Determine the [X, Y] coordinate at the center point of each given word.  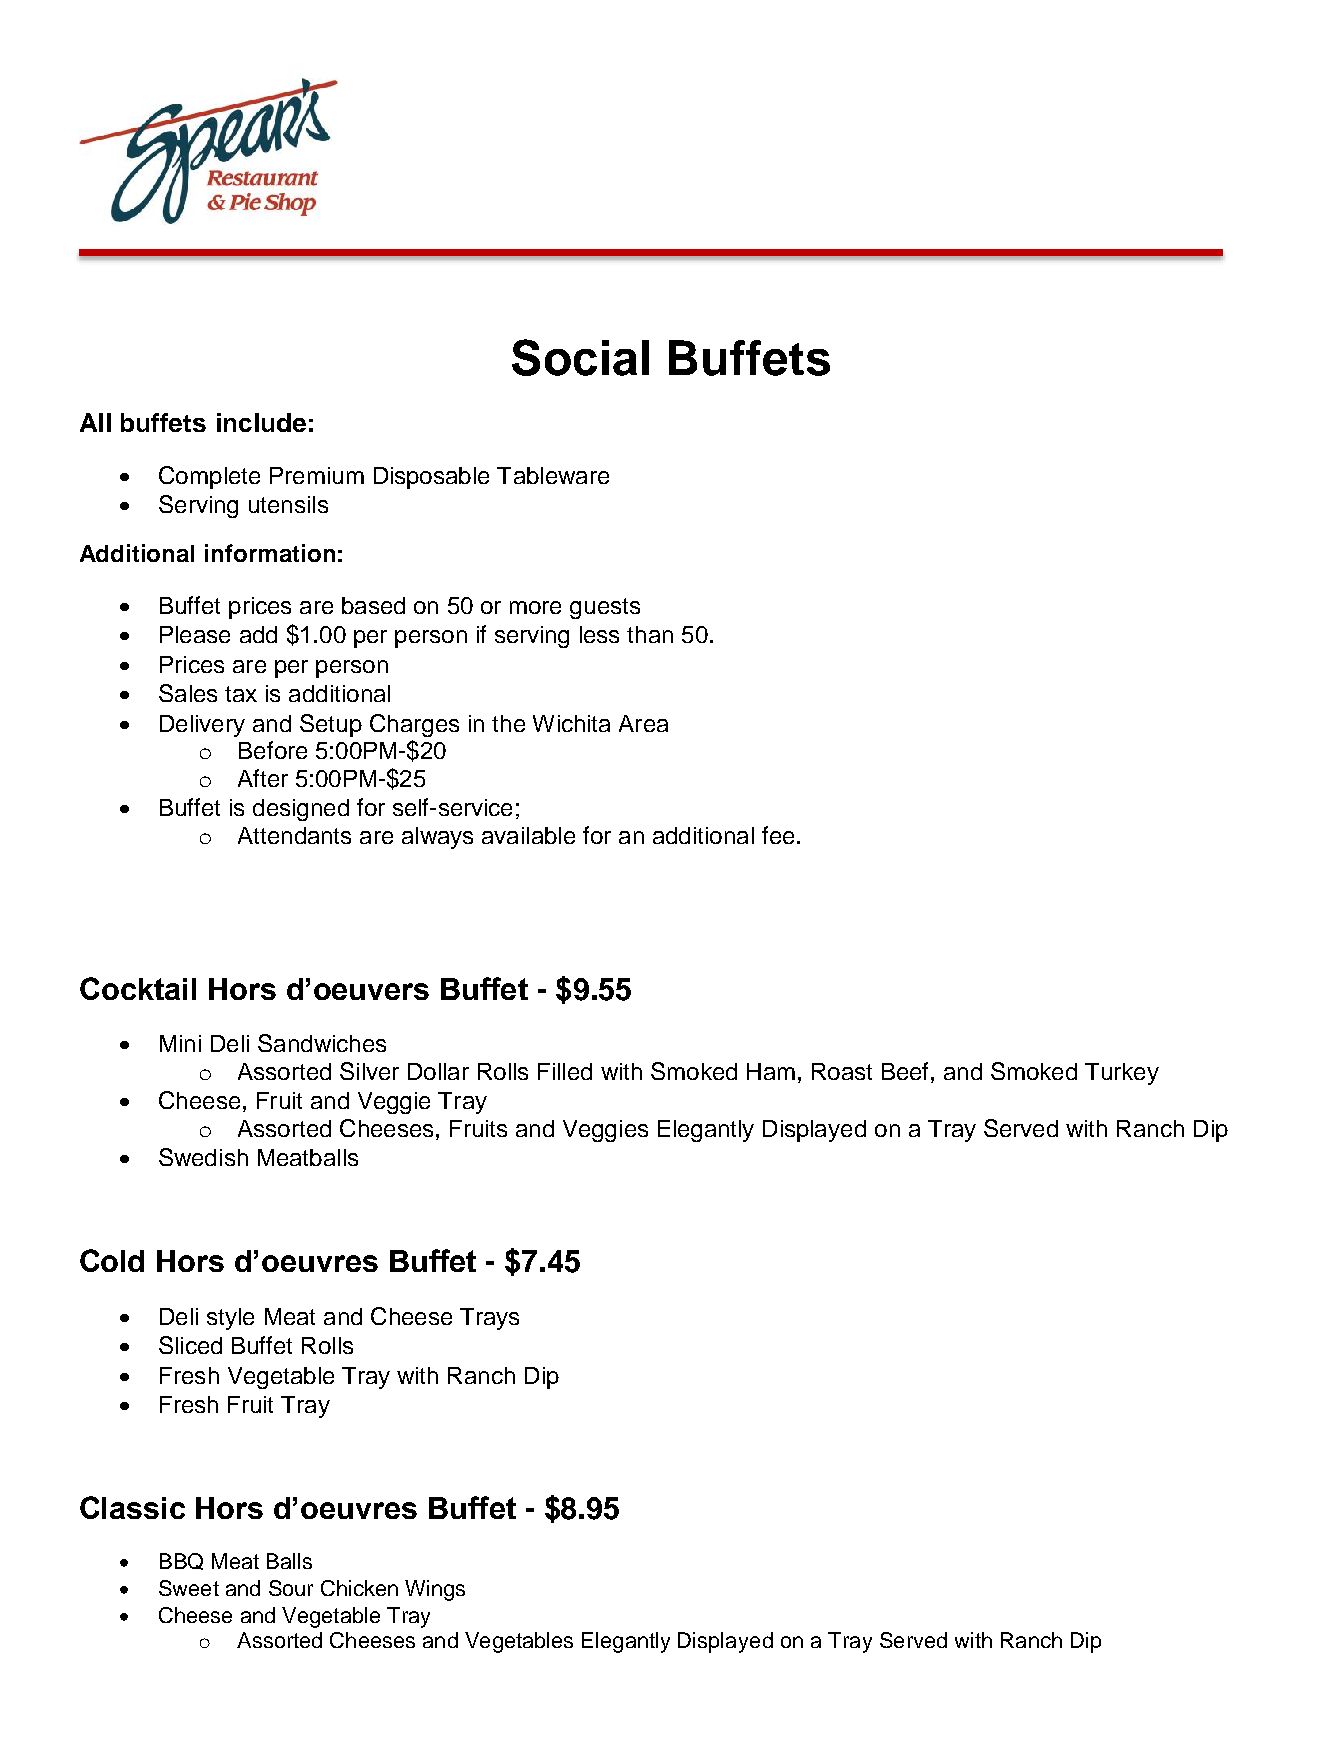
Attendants [294, 835]
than [650, 634]
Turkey [1122, 1074]
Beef [905, 1071]
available [528, 835]
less [599, 634]
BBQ [181, 1561]
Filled [565, 1071]
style [230, 1319]
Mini [180, 1043]
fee [778, 835]
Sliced [190, 1345]
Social [580, 357]
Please [195, 634]
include [261, 422]
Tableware [553, 475]
